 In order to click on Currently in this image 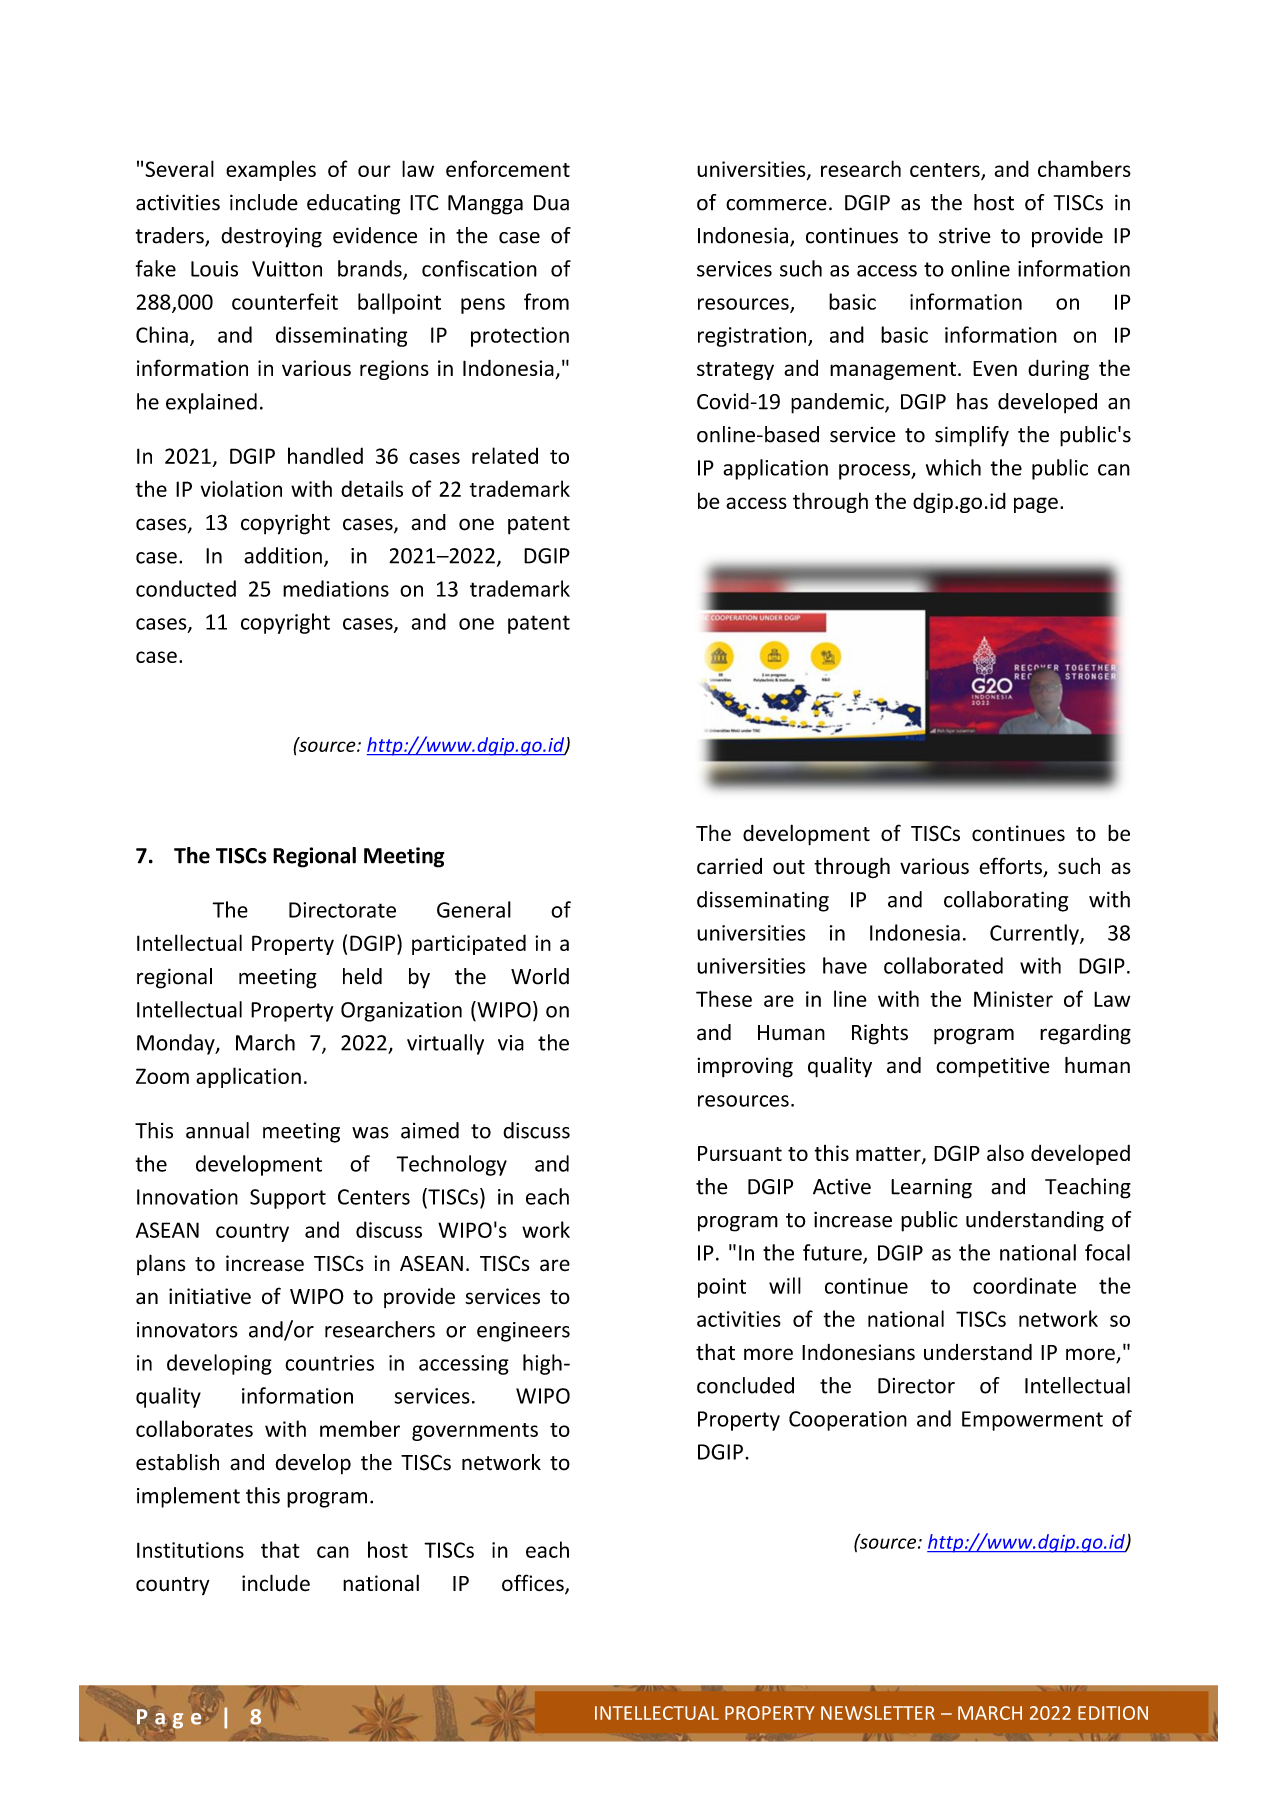, I will do `click(1035, 934)`.
